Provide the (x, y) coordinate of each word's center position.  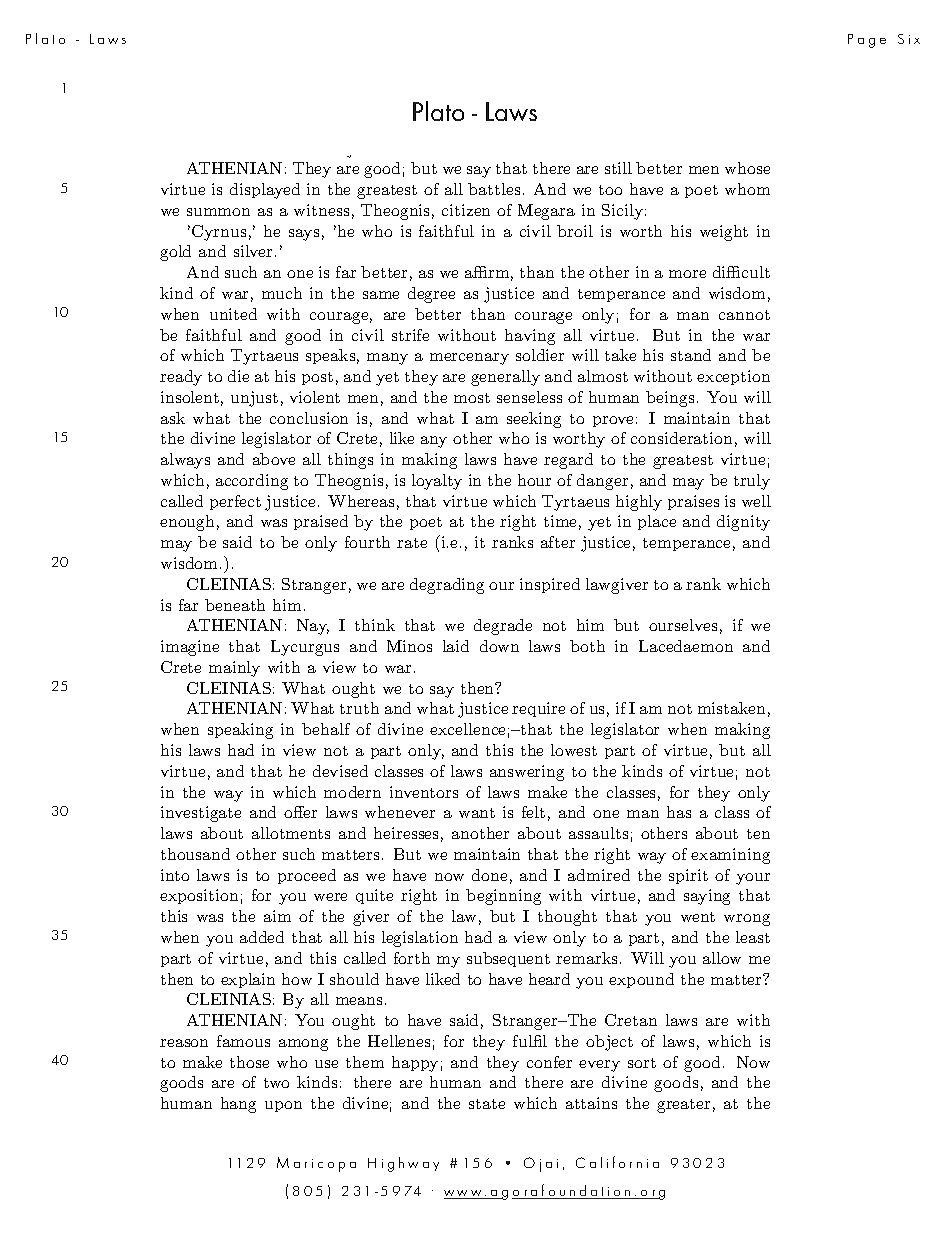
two (276, 1083)
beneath (235, 605)
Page (867, 41)
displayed (265, 191)
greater (683, 1106)
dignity (743, 523)
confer (549, 1062)
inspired (550, 585)
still (618, 168)
